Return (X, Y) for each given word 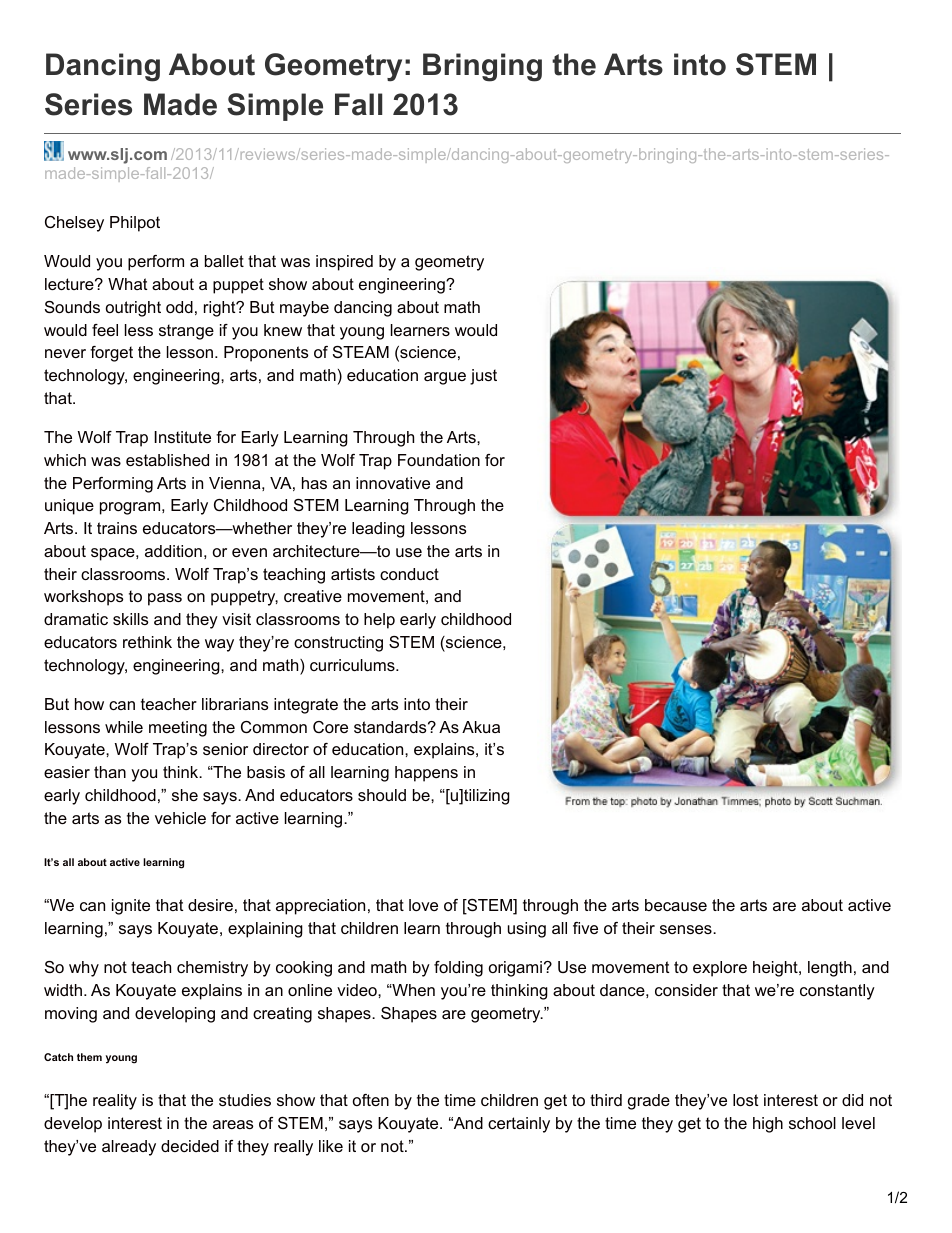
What (128, 284)
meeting (178, 729)
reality (115, 1102)
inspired (344, 263)
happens (426, 774)
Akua (481, 727)
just (483, 377)
